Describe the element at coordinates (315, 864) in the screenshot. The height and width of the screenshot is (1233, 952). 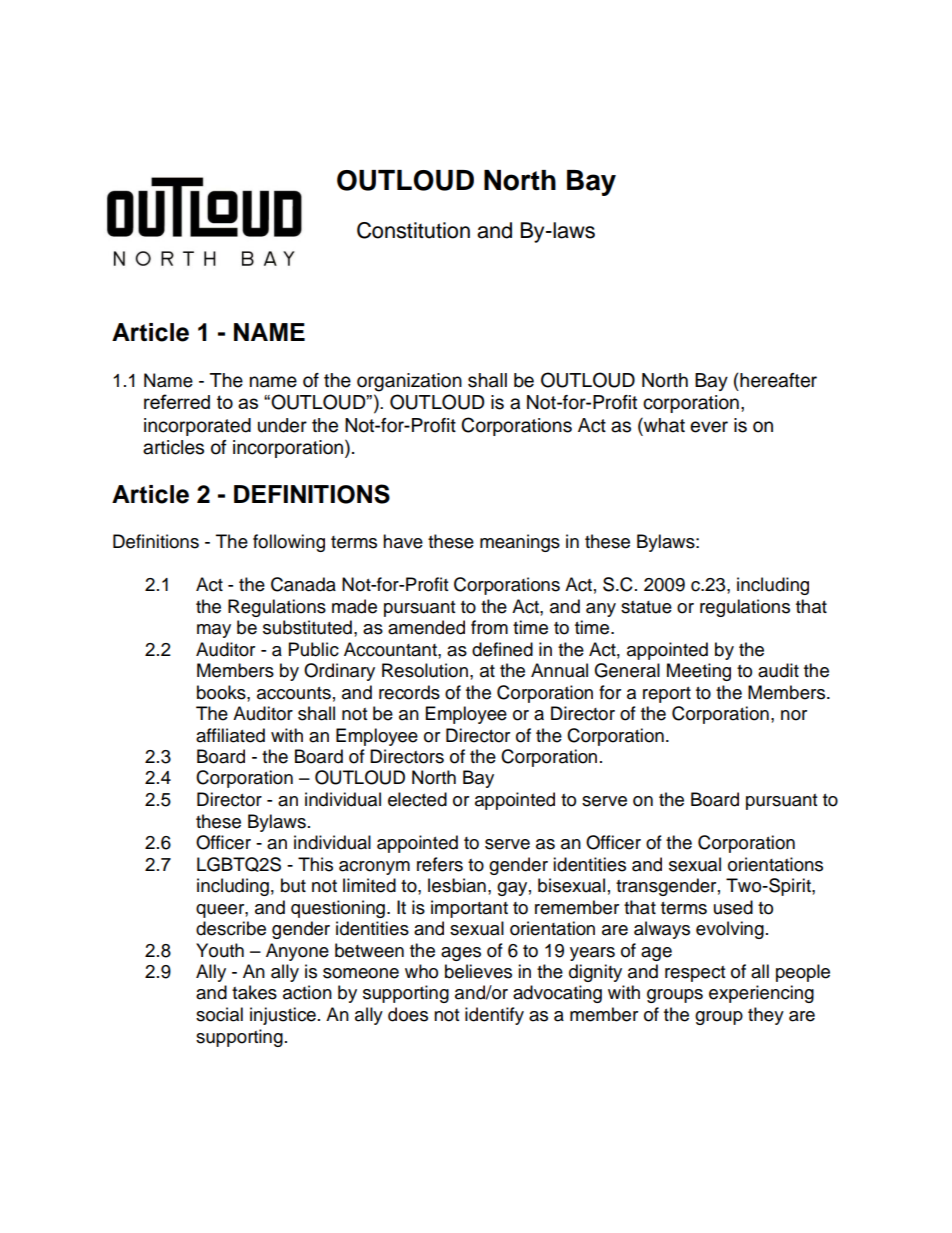
I see `This` at that location.
